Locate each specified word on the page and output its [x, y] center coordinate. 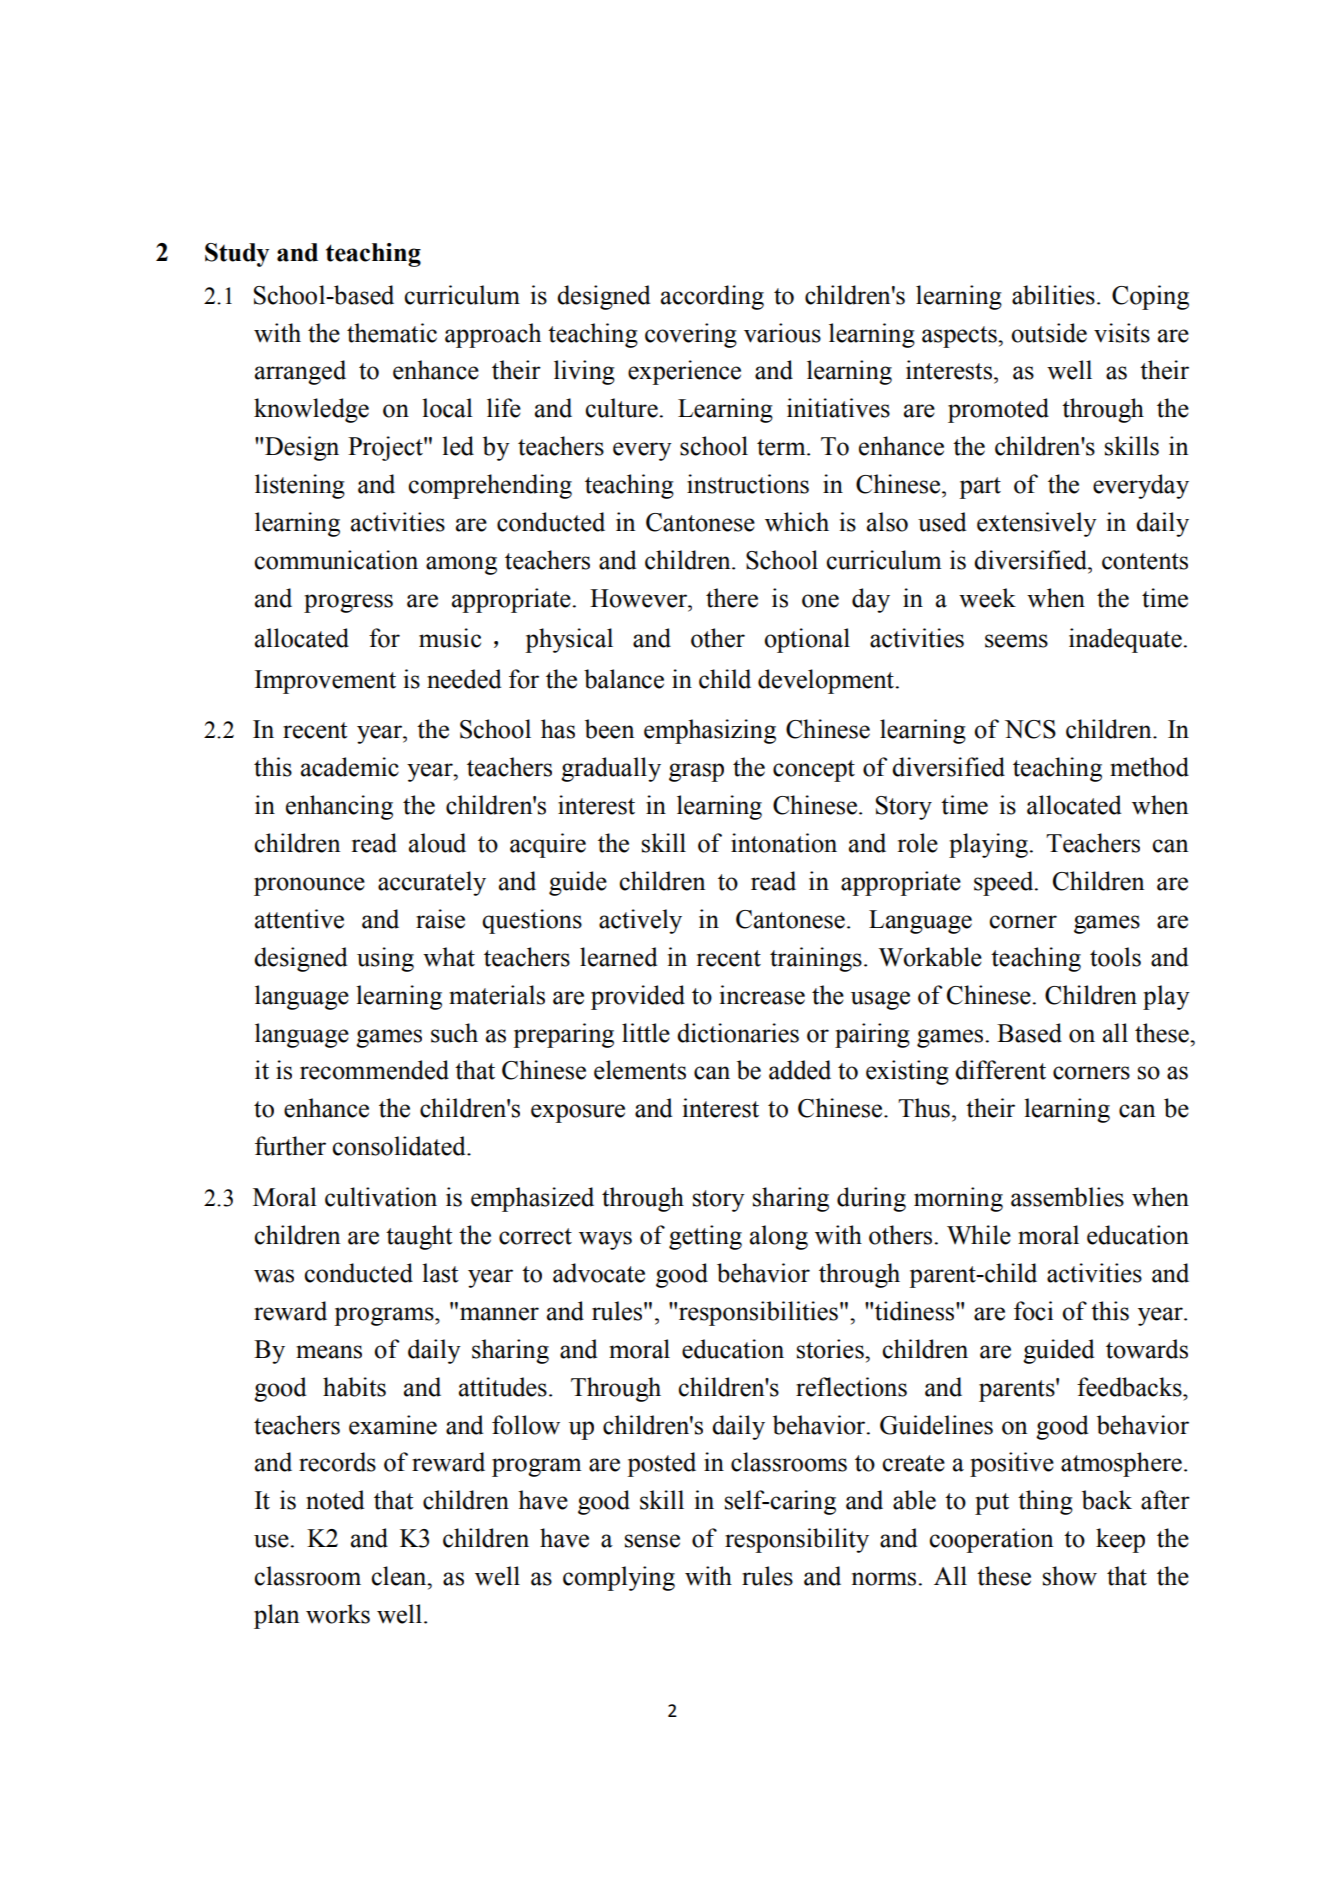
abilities [1053, 295]
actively [640, 921]
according [712, 297]
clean [400, 1576]
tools [1115, 957]
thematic [392, 333]
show [1070, 1576]
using [385, 959]
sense [652, 1541]
